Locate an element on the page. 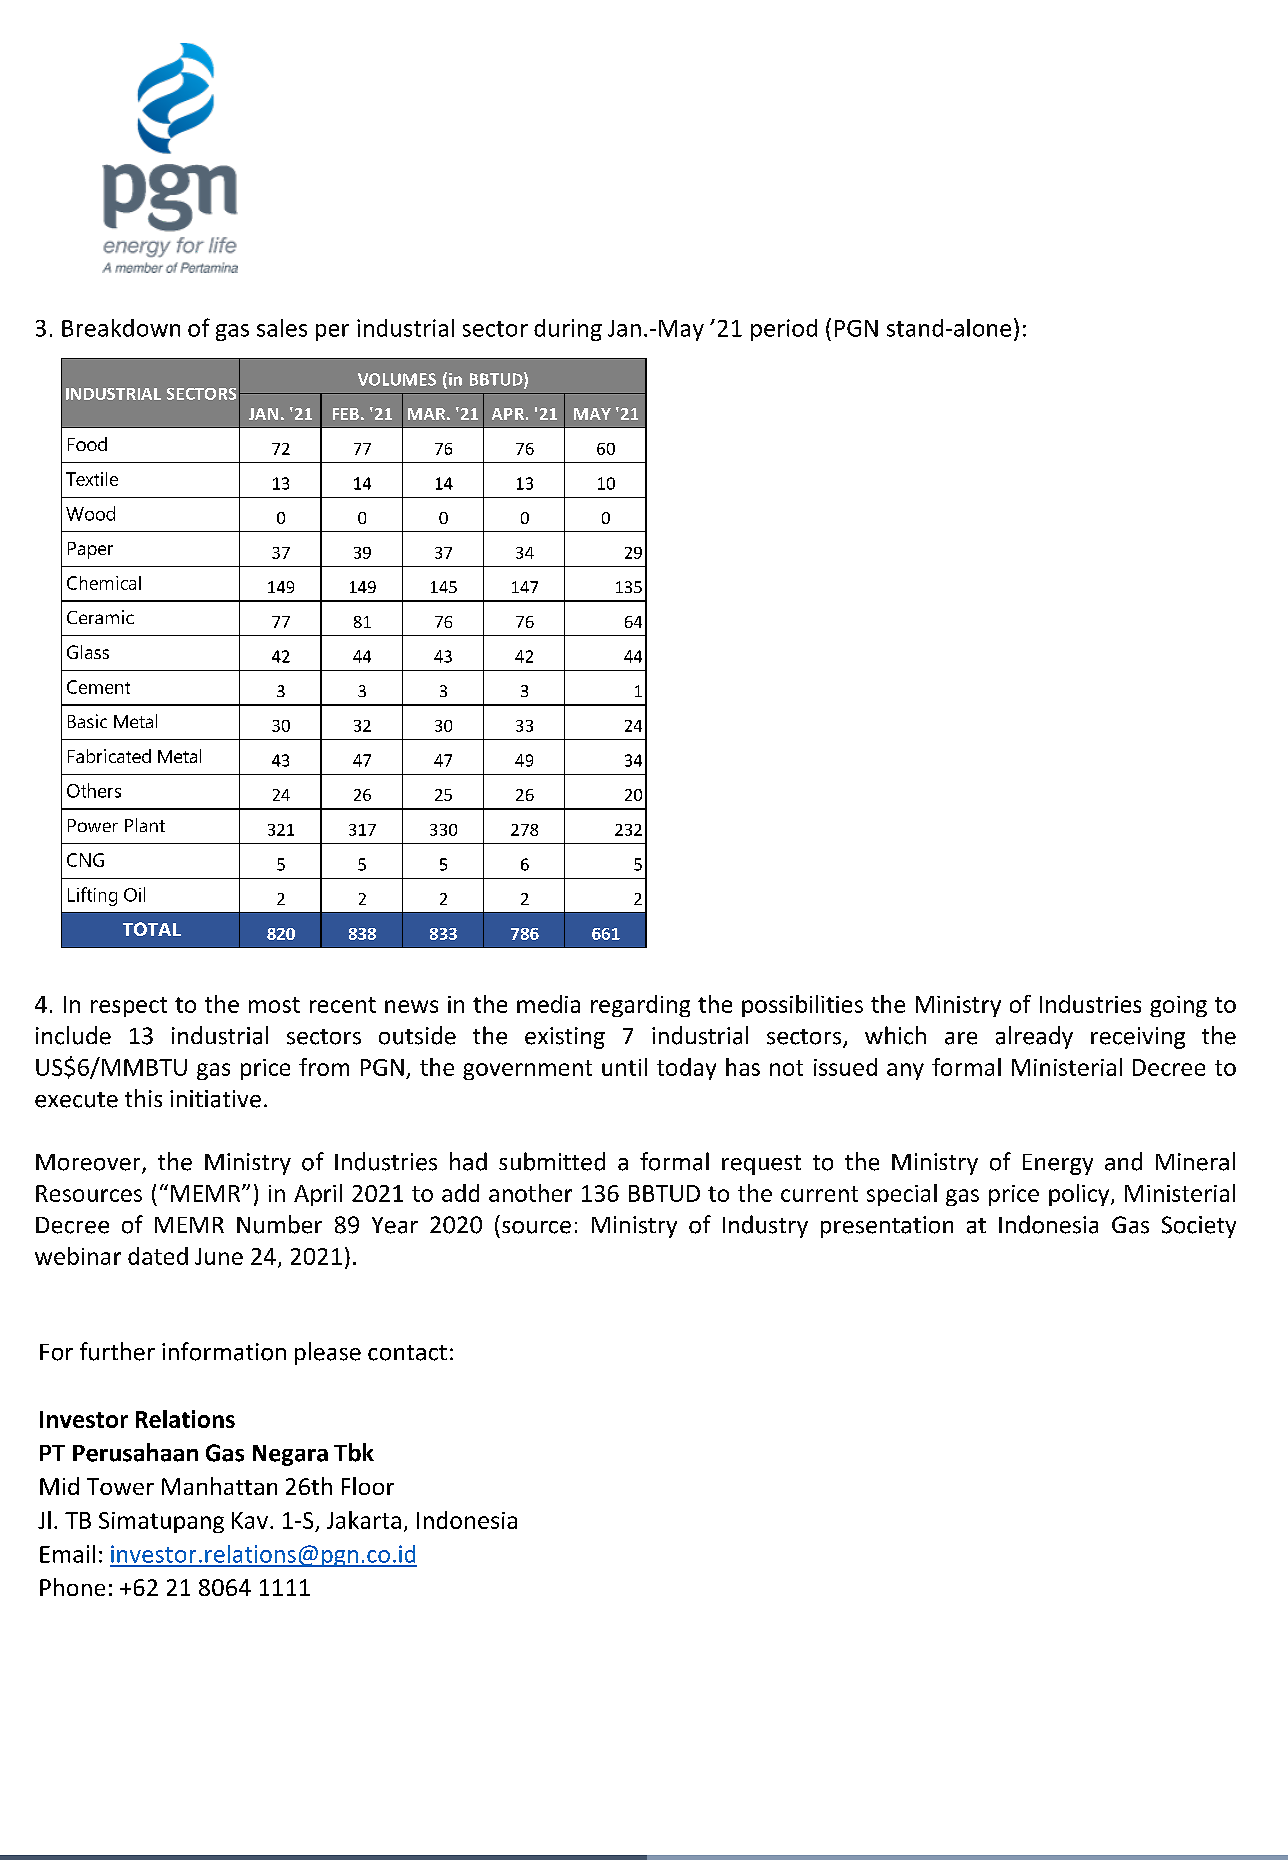  Society is located at coordinates (1199, 1227).
